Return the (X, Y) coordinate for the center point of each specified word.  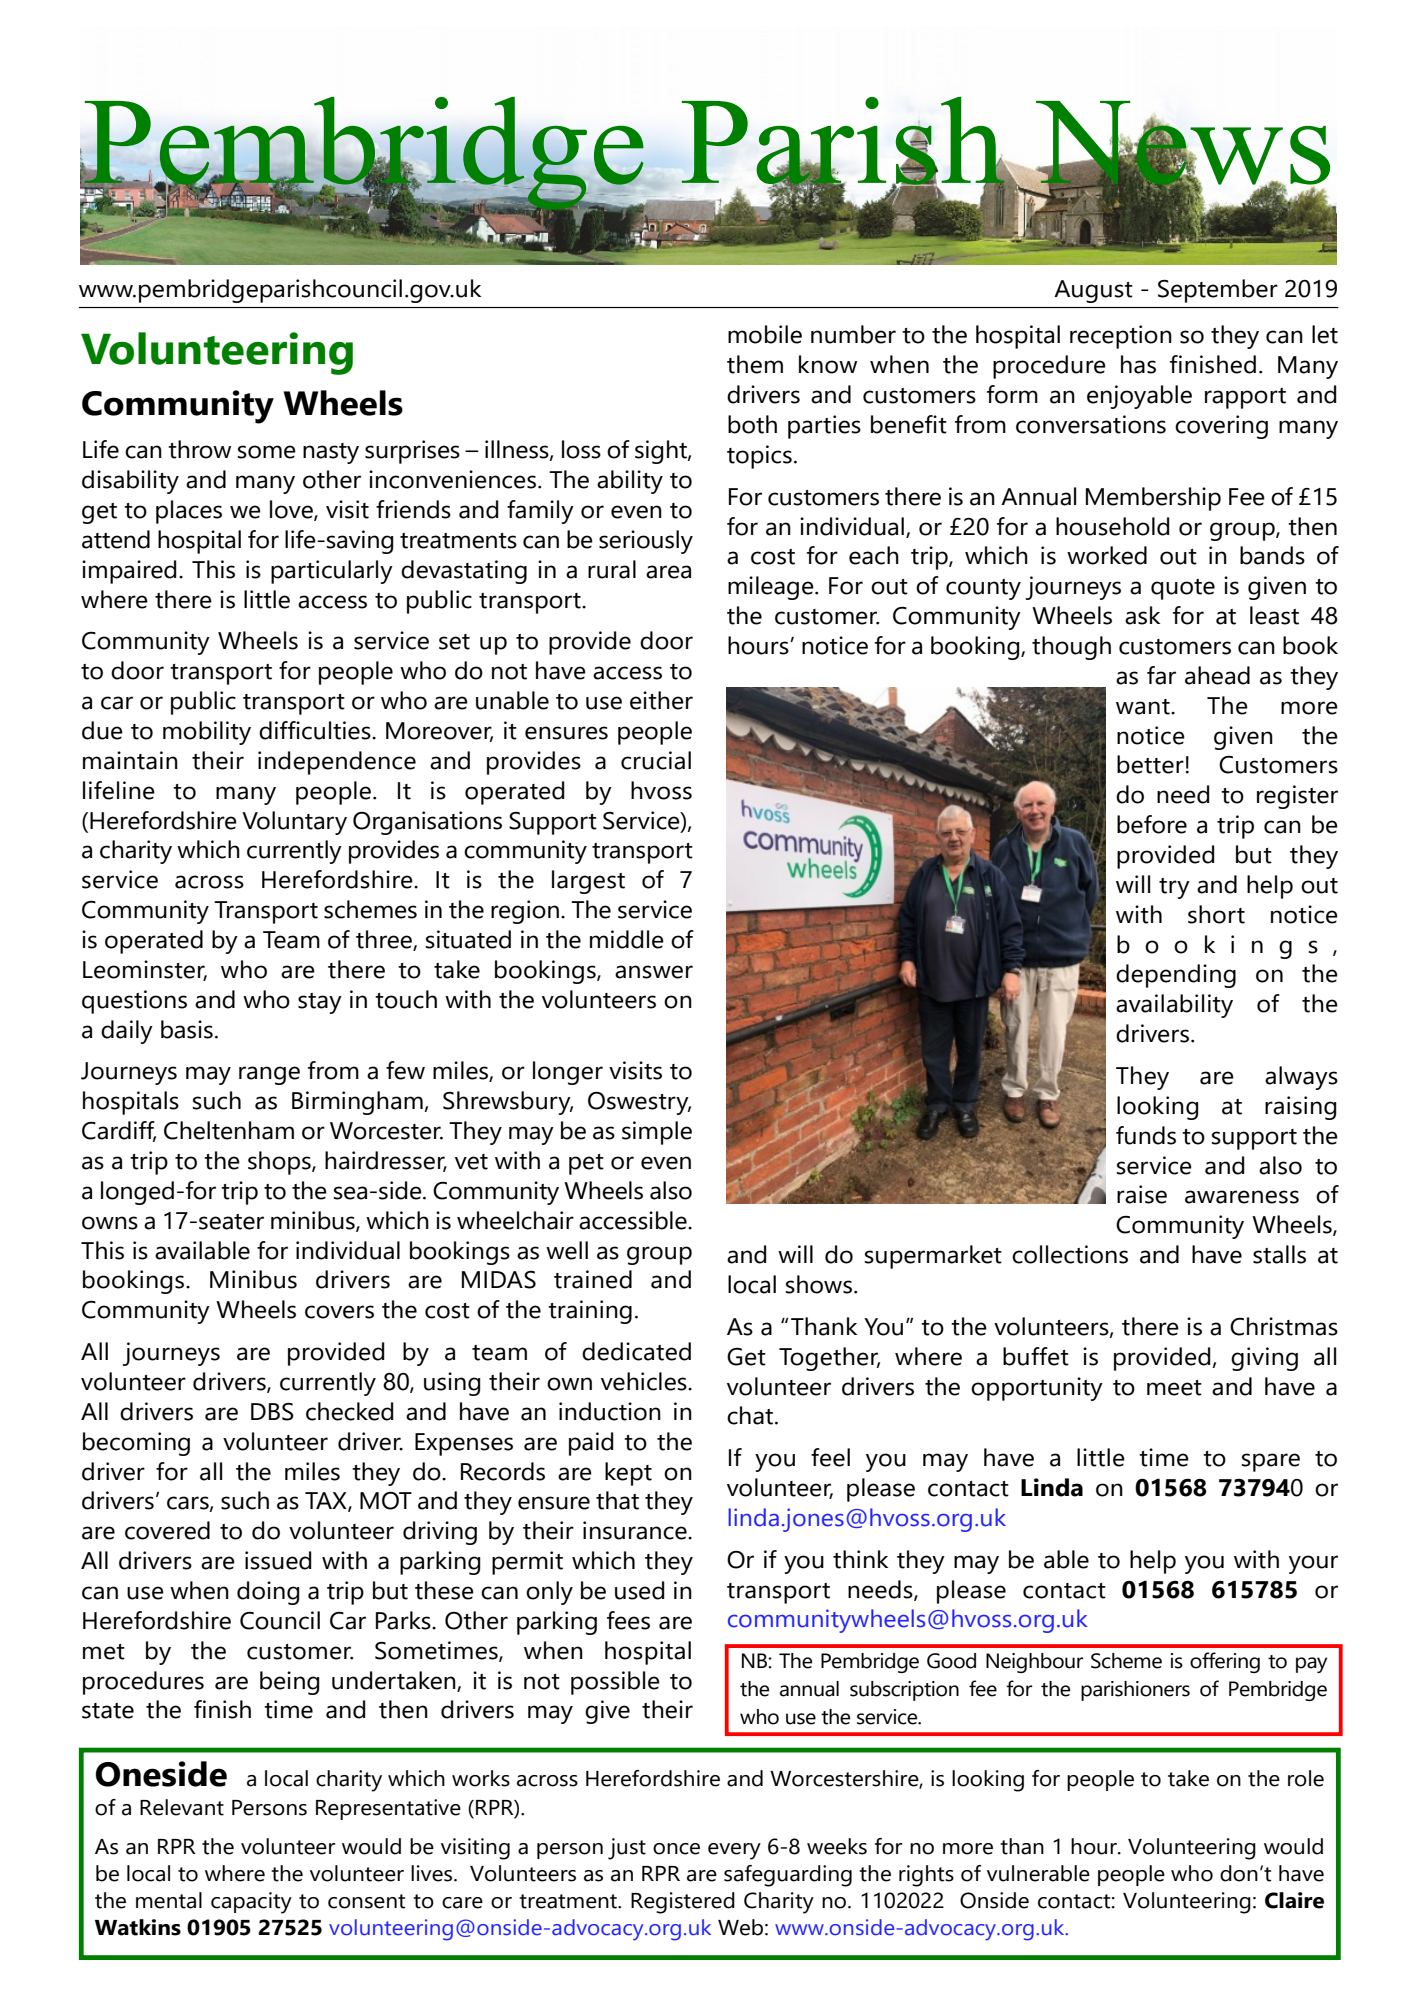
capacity (251, 1903)
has (1138, 364)
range (269, 1075)
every (734, 1851)
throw (199, 449)
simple (657, 1133)
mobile (765, 334)
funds (1146, 1135)
